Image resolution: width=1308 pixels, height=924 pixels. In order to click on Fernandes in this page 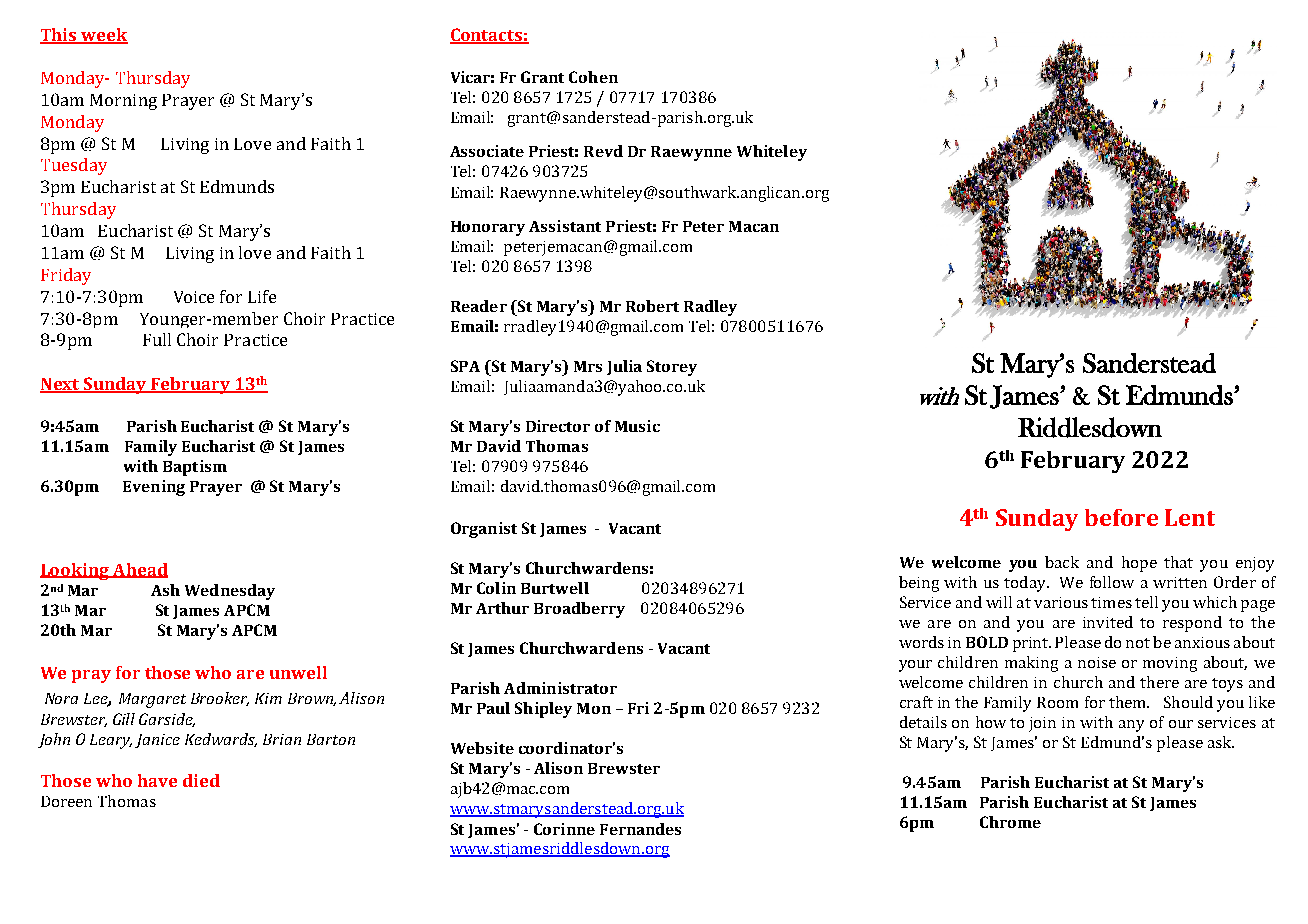, I will do `click(640, 829)`.
